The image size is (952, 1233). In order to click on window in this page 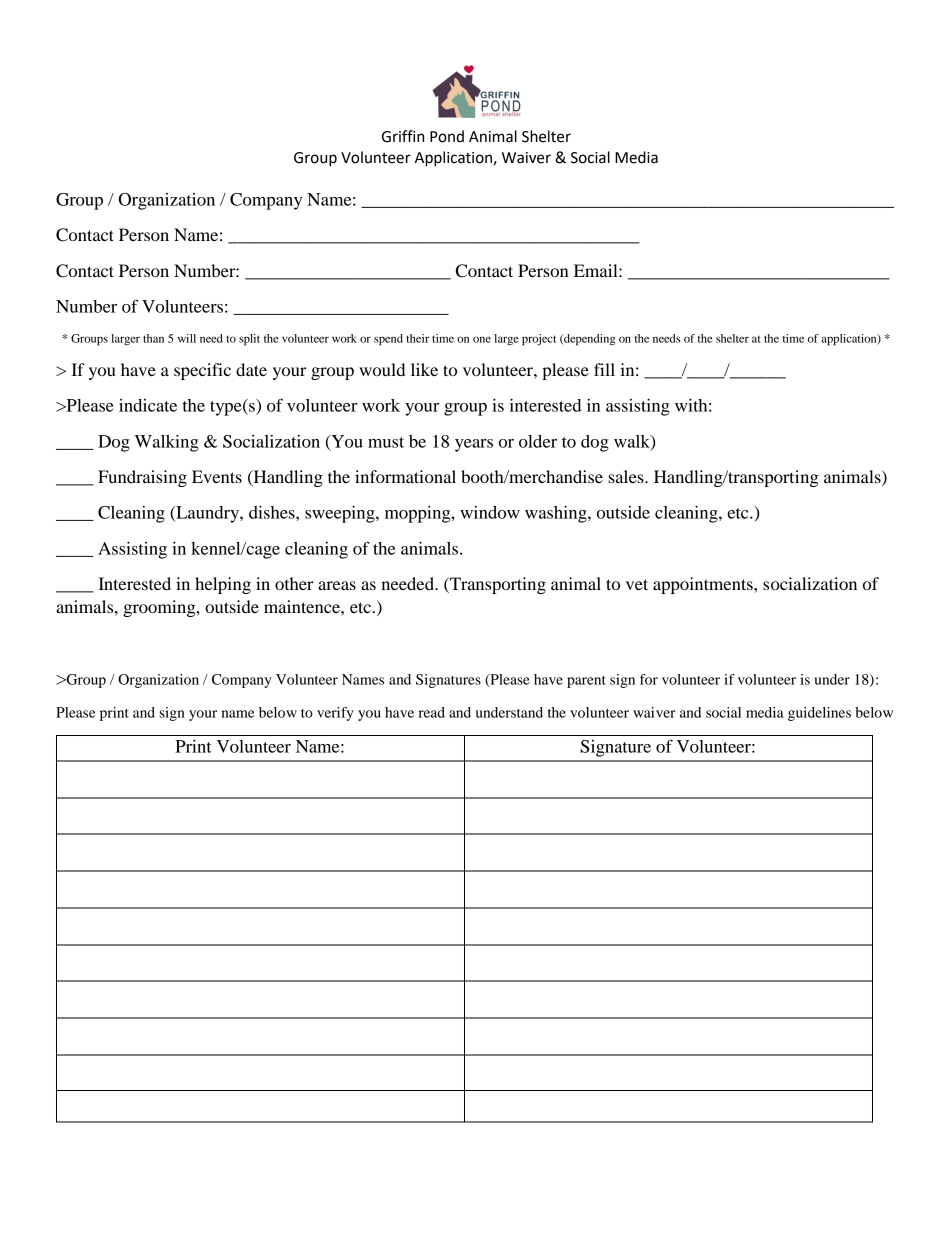, I will do `click(490, 512)`.
